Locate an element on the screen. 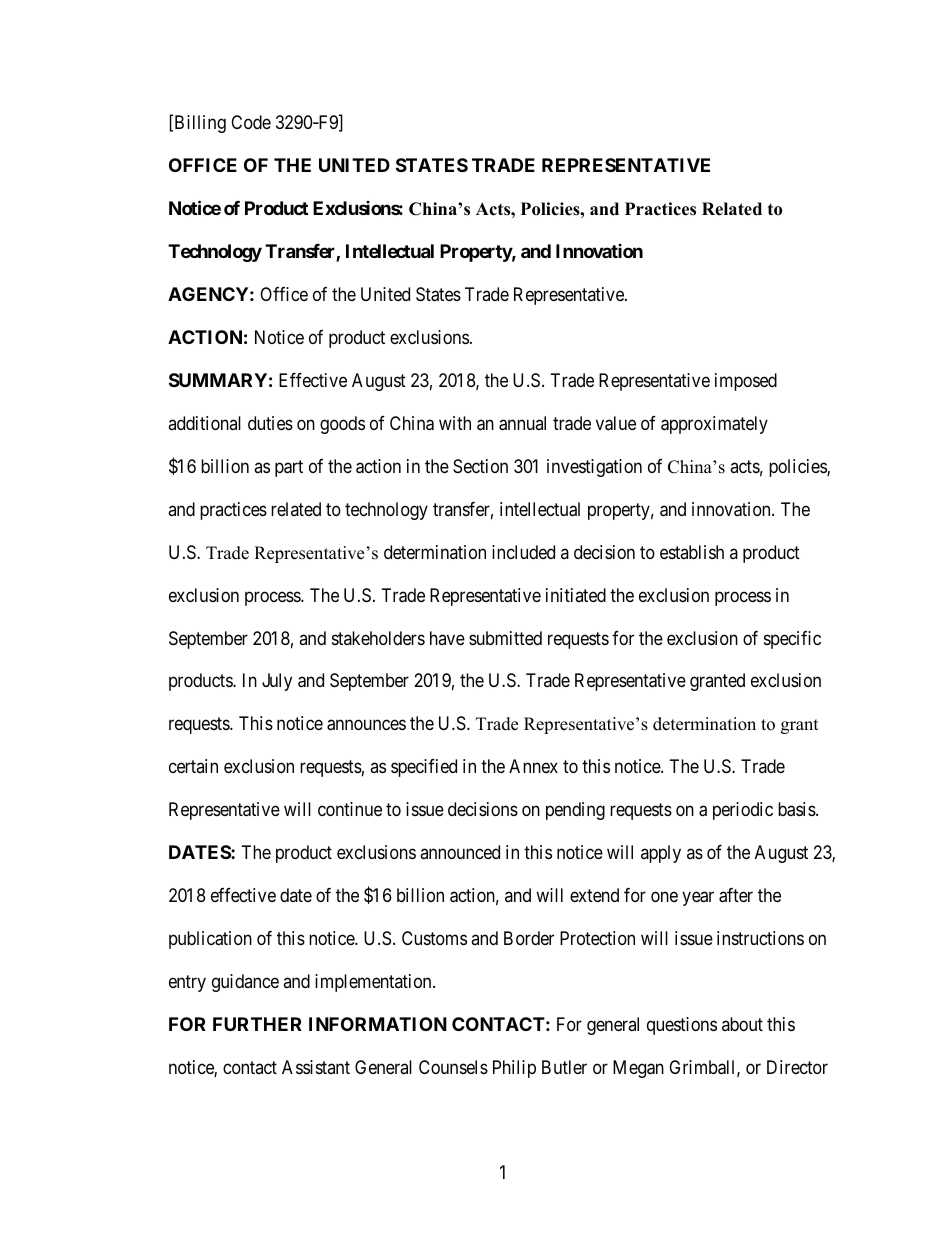 Image resolution: width=952 pixels, height=1233 pixels. July is located at coordinates (277, 682).
